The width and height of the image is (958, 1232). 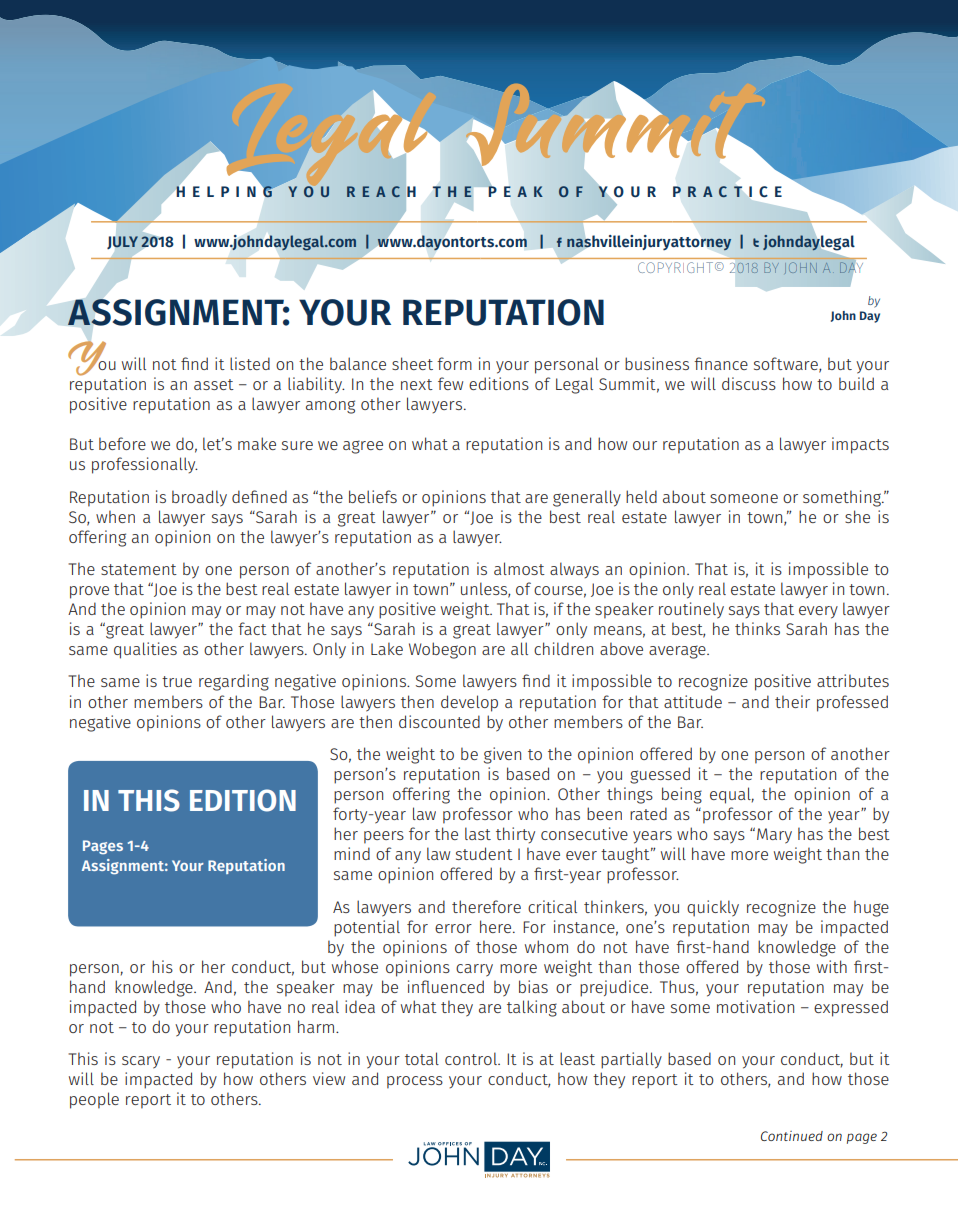 What do you see at coordinates (177, 681) in the image?
I see `true` at bounding box center [177, 681].
